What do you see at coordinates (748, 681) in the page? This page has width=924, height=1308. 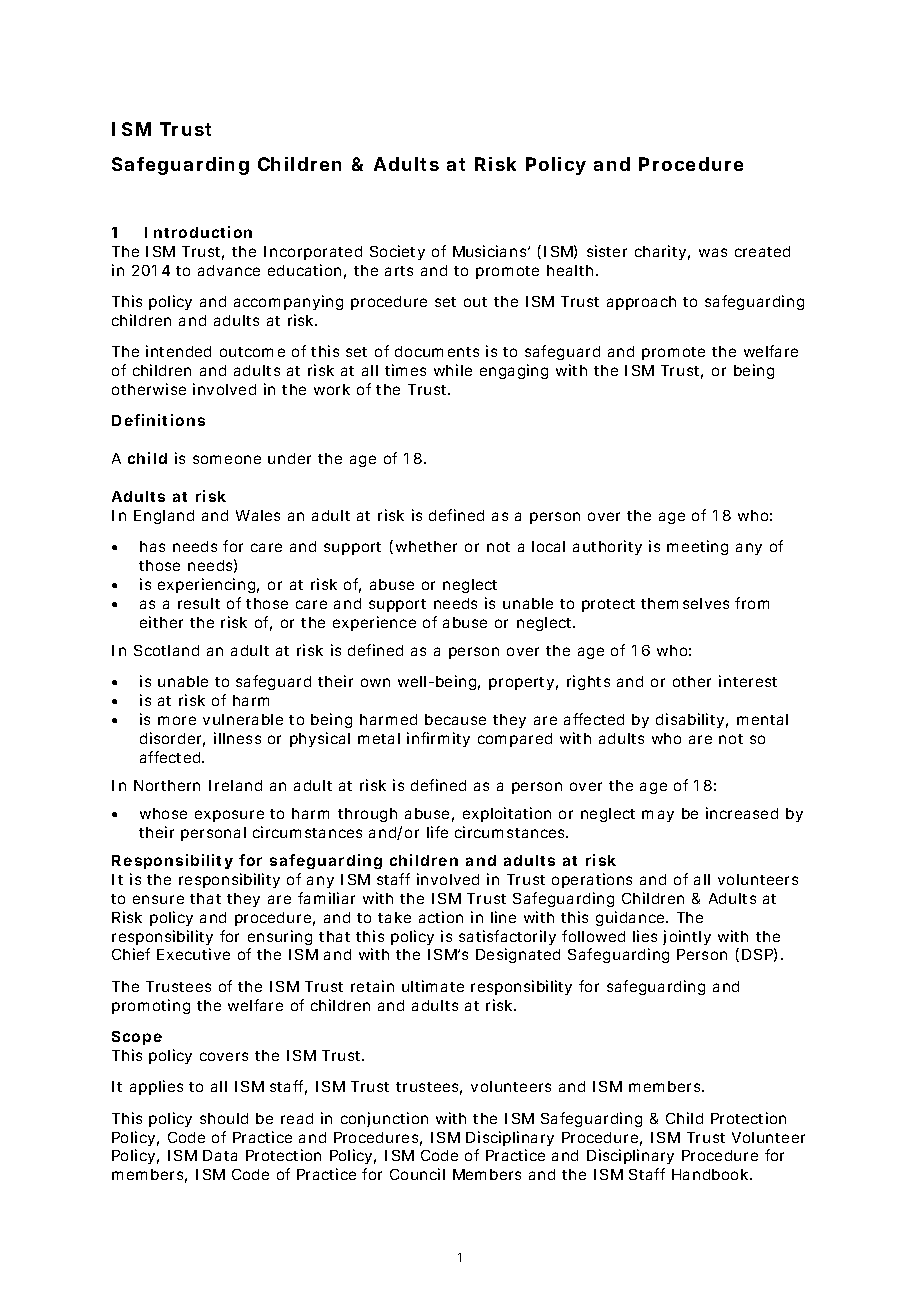 I see `interest` at bounding box center [748, 681].
